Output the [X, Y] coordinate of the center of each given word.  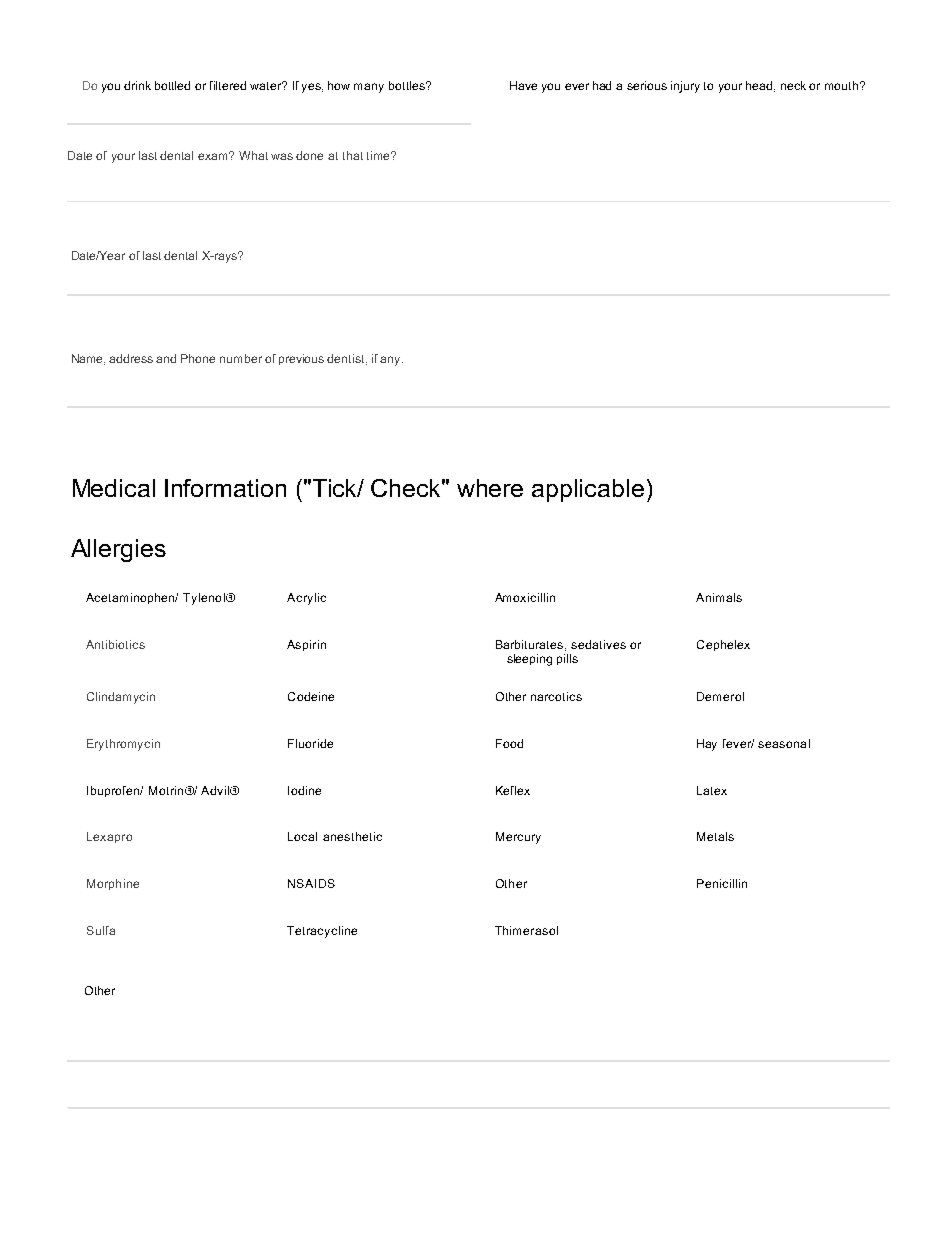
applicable [588, 490]
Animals [719, 597]
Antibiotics [115, 644]
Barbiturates [531, 645]
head [759, 85]
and [166, 358]
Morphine [113, 884]
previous [301, 359]
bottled [172, 85]
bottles [408, 85]
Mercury [518, 838]
